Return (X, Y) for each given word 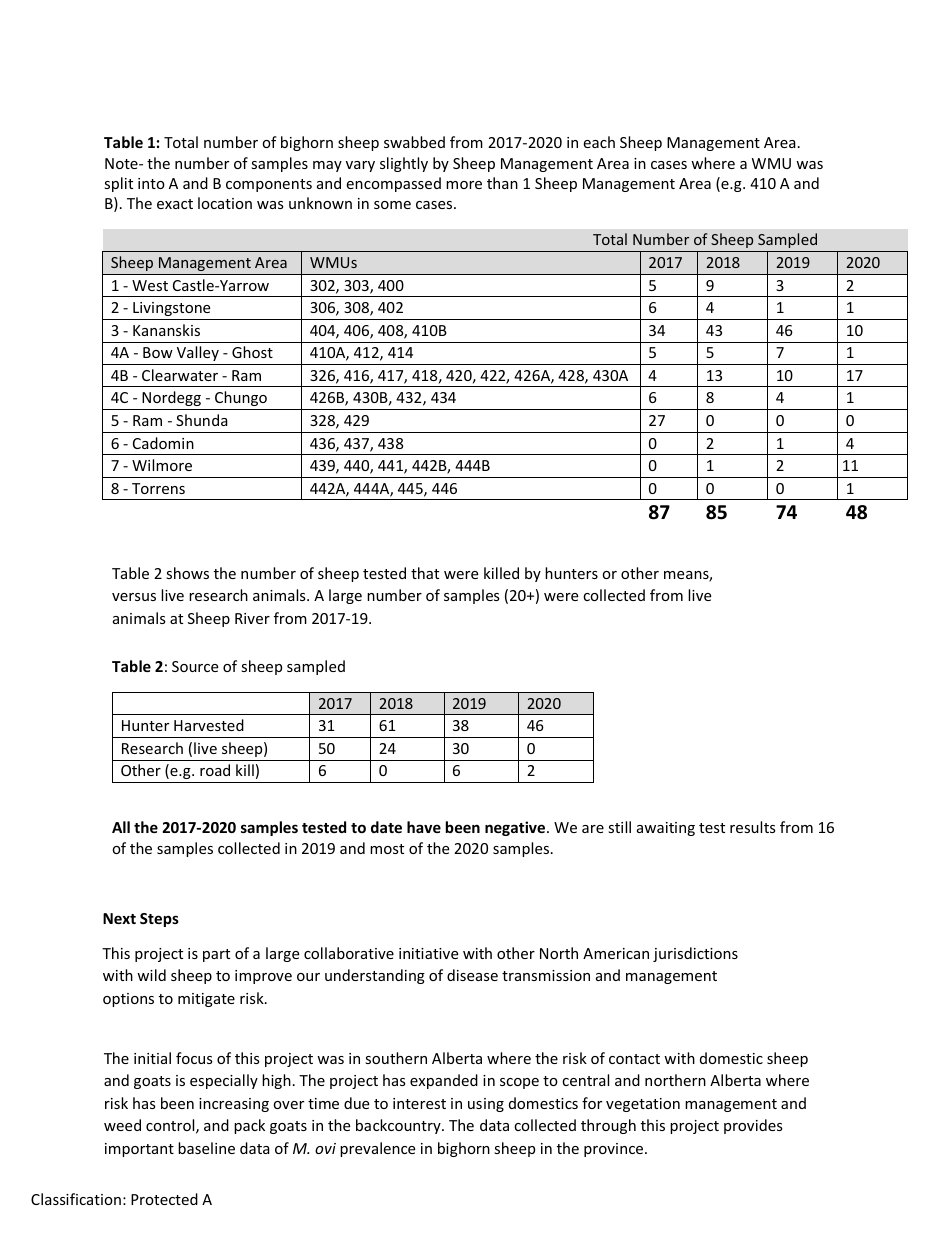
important (139, 1150)
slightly (404, 164)
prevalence (377, 1149)
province (615, 1150)
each (599, 142)
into (151, 183)
